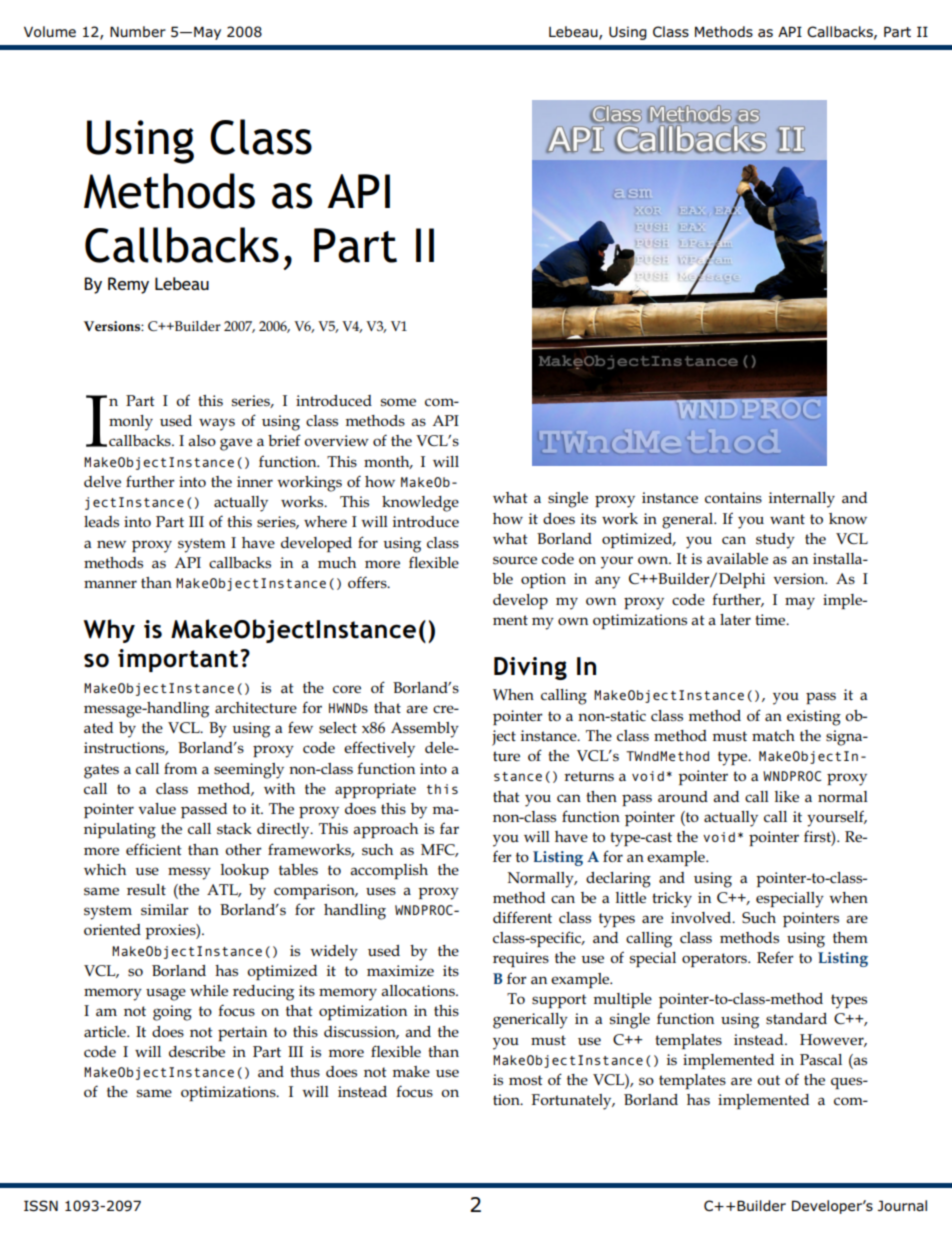 This page has width=952, height=1233. What do you see at coordinates (787, 796) in the page?
I see `like` at bounding box center [787, 796].
